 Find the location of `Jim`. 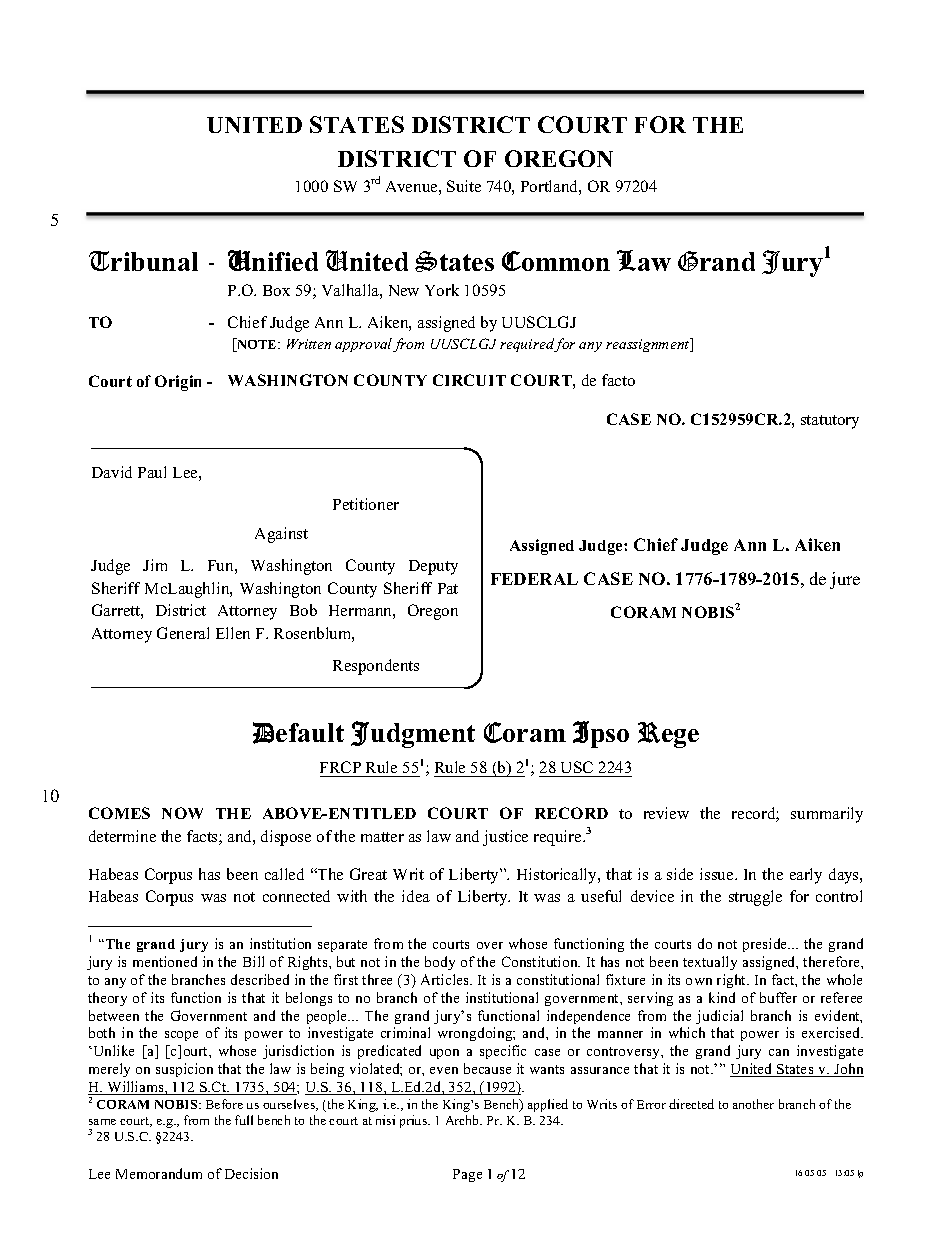

Jim is located at coordinates (155, 565).
